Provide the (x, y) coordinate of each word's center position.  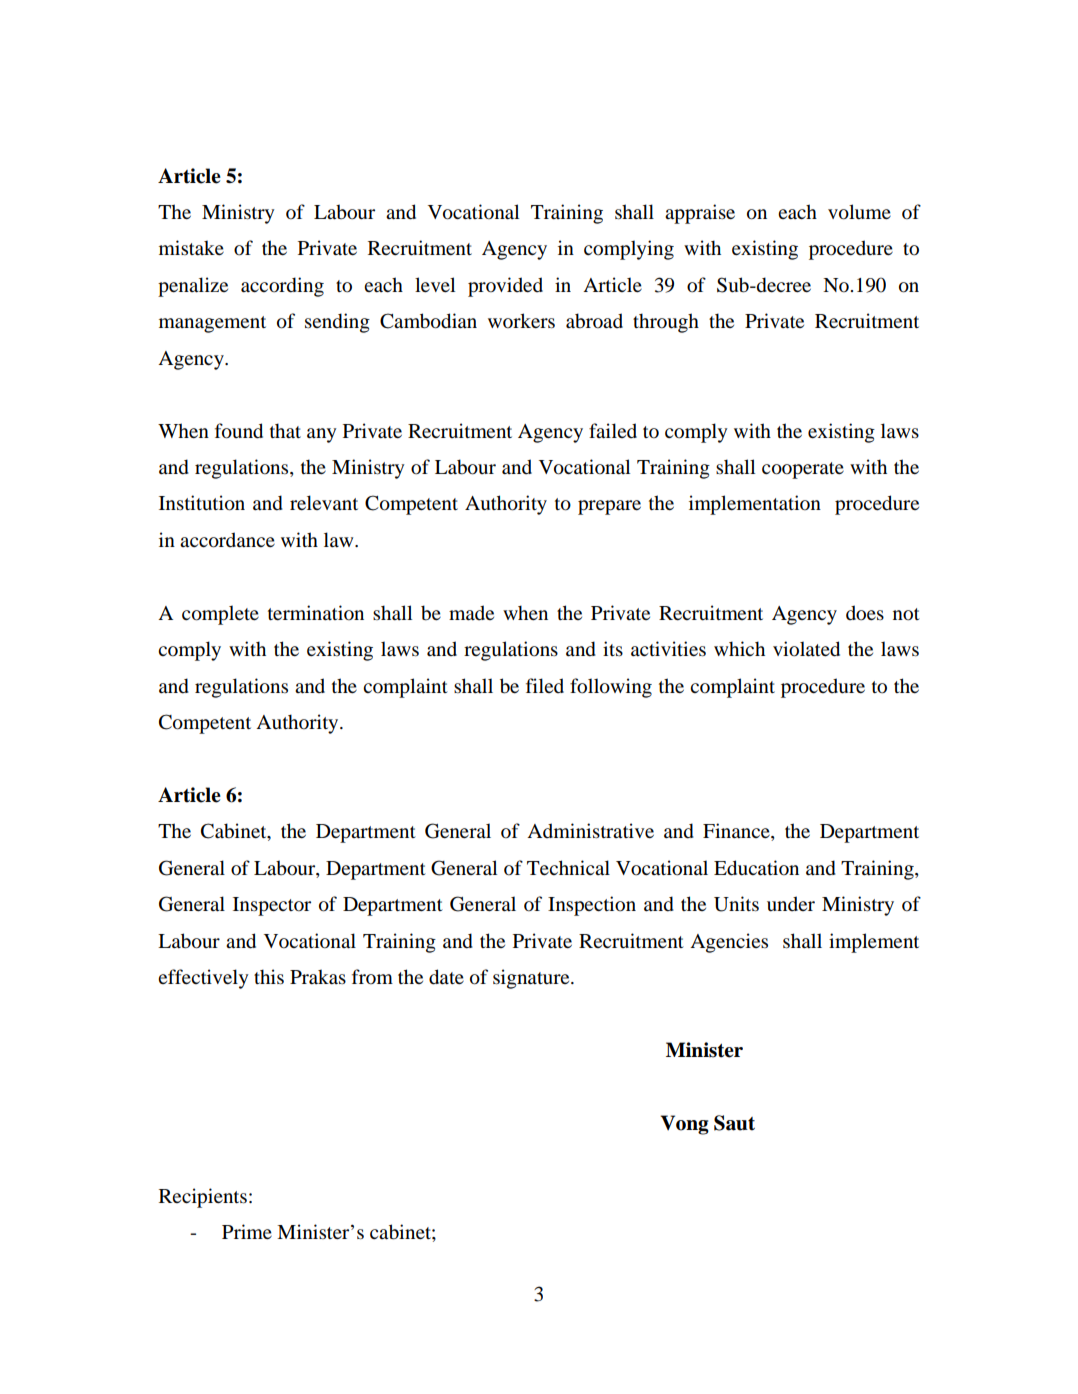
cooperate (803, 470)
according (282, 287)
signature (532, 979)
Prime (247, 1231)
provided (505, 287)
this (269, 977)
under (791, 904)
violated (806, 649)
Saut (734, 1123)
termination (316, 613)
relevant (324, 503)
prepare (609, 507)
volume (859, 212)
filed (545, 685)
